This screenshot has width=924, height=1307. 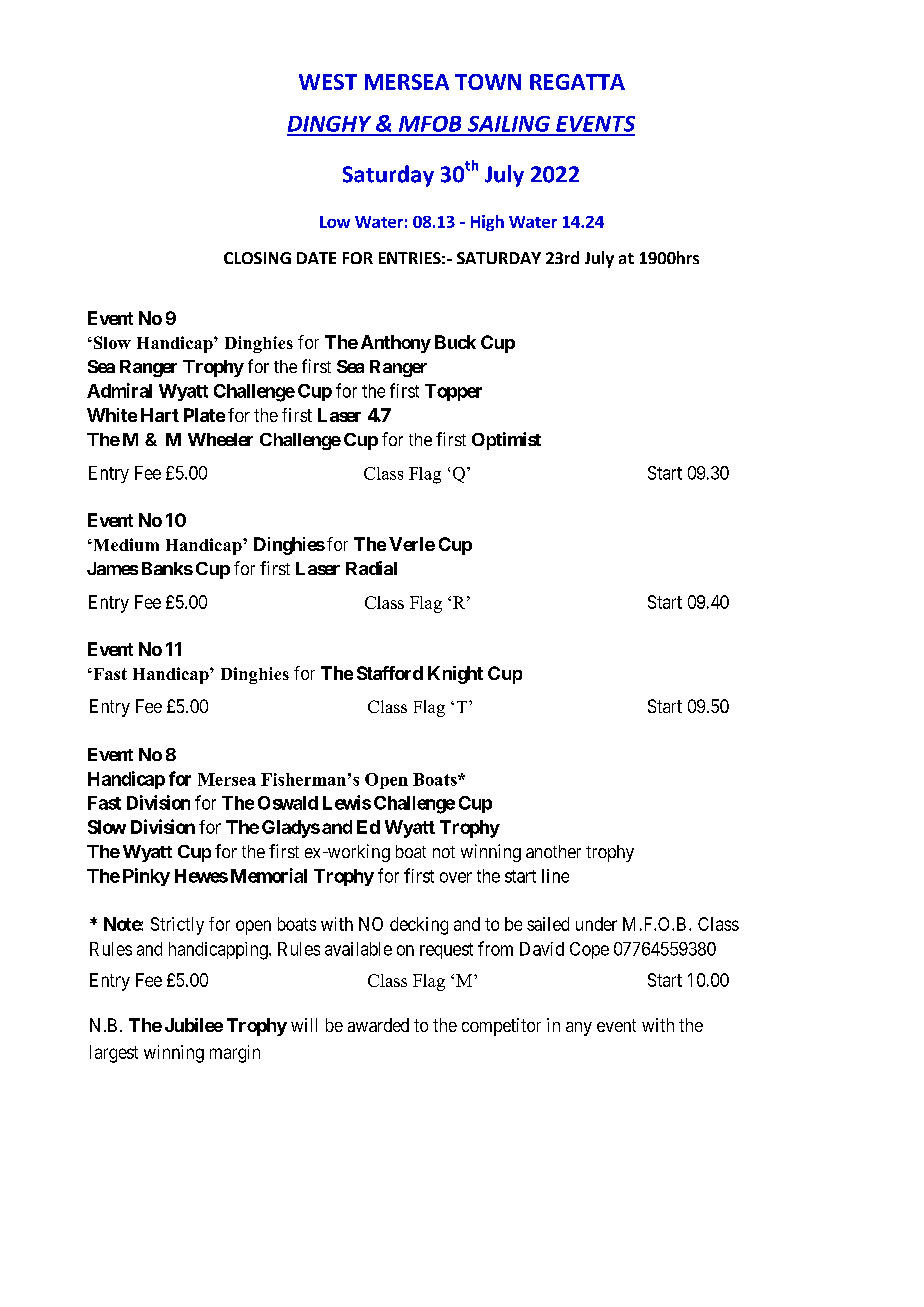 I want to click on Medium, so click(x=125, y=544).
